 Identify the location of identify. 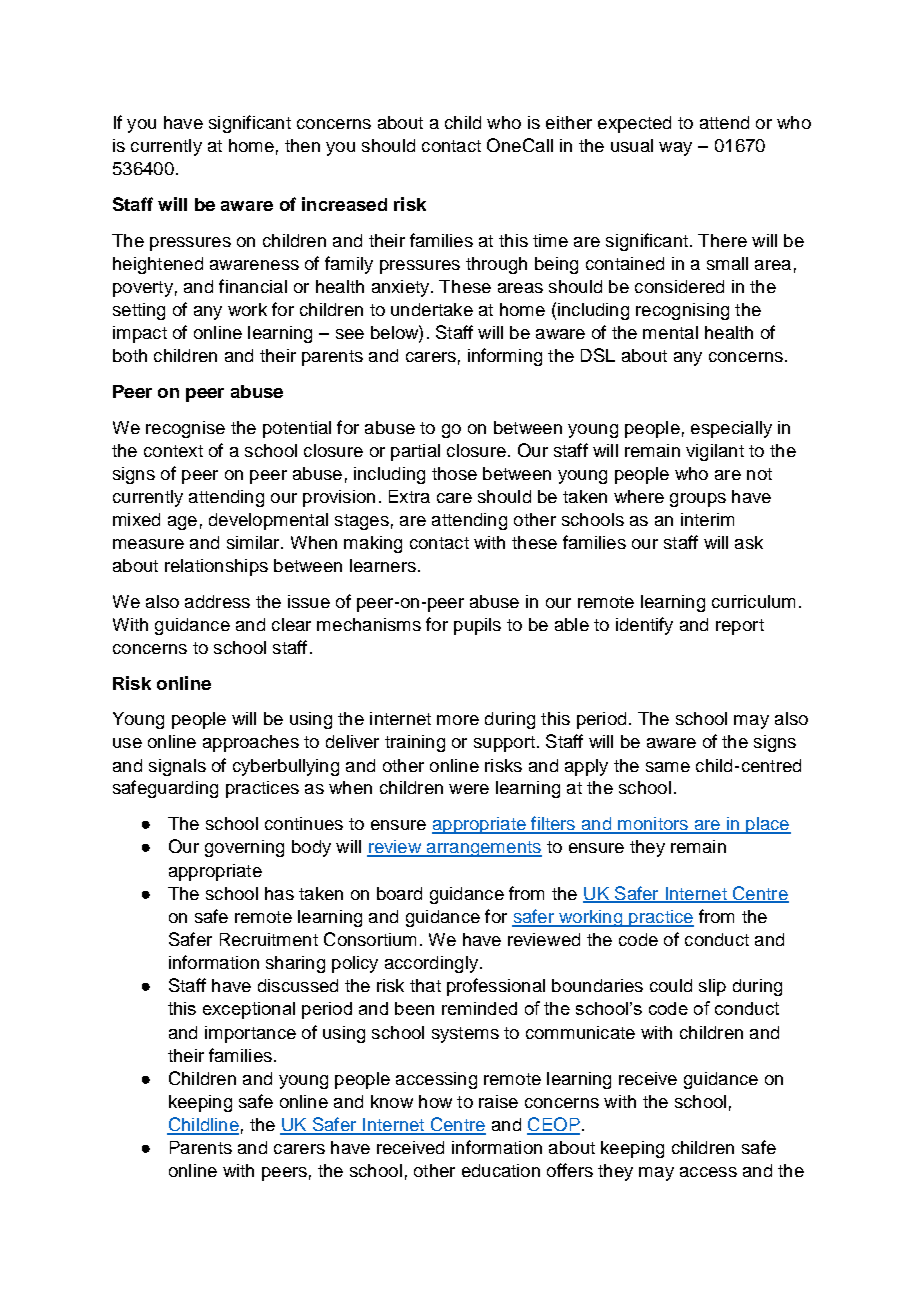
(644, 626).
